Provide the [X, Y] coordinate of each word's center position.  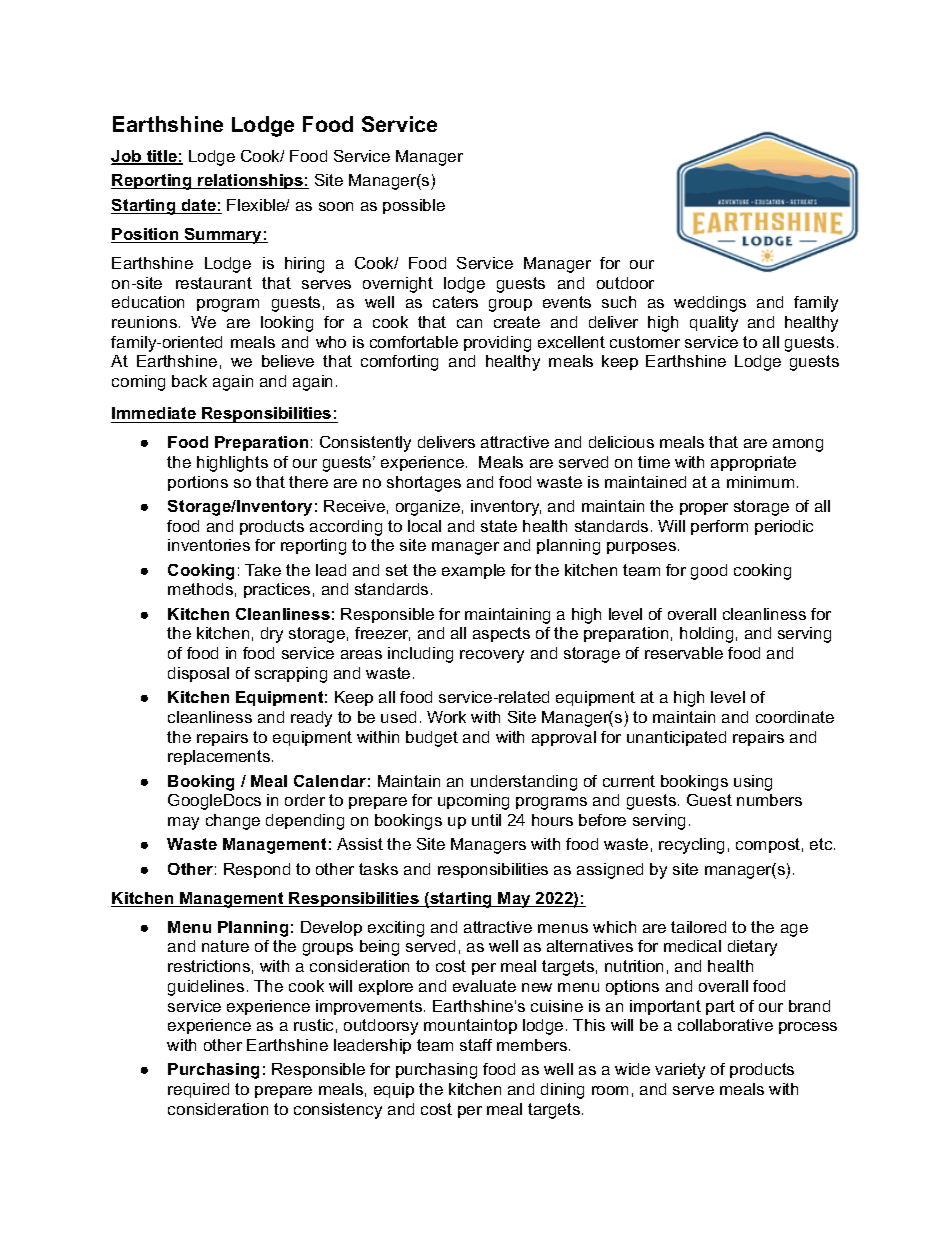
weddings [710, 304]
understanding [524, 783]
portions [198, 483]
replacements [219, 757]
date [199, 206]
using [753, 783]
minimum [760, 482]
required [198, 1090]
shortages [424, 484]
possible [414, 206]
